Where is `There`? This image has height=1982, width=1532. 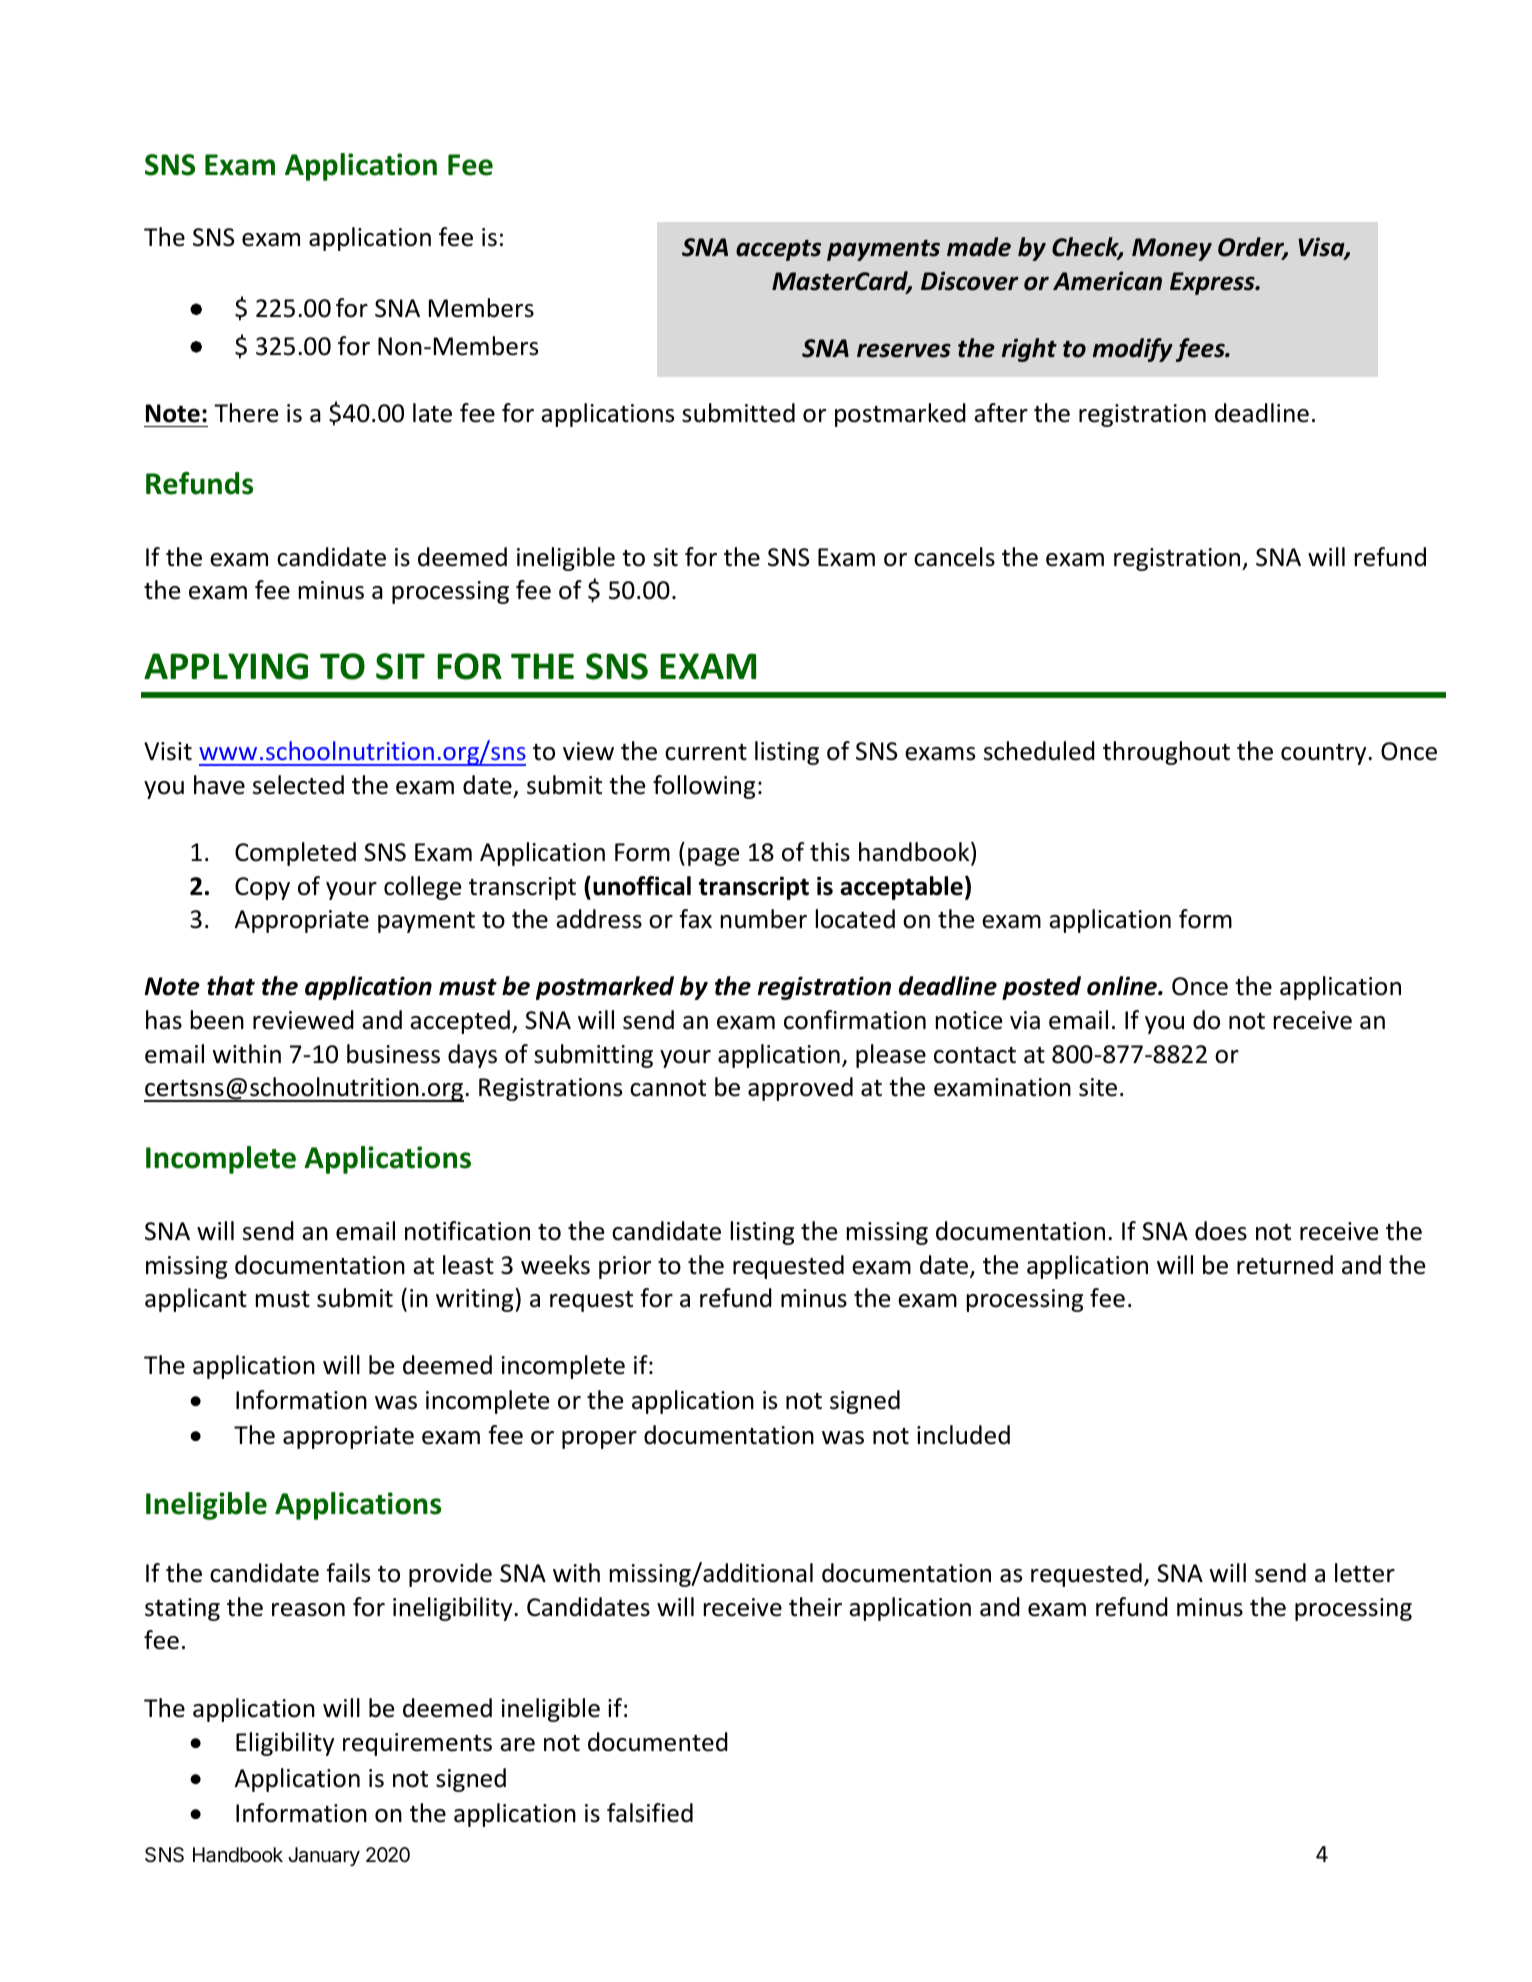
There is located at coordinates (246, 413).
